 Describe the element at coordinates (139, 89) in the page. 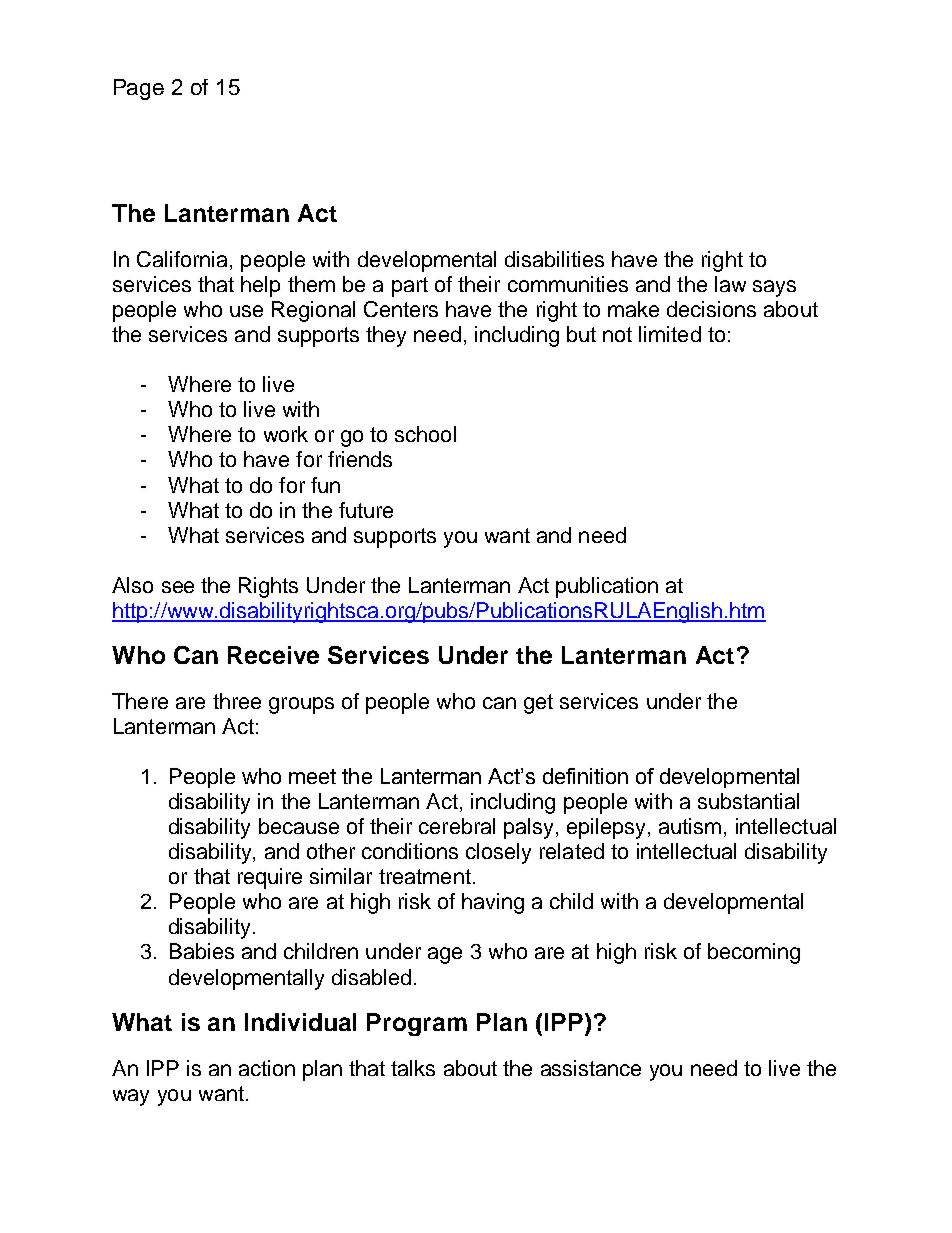

I see `Page` at that location.
